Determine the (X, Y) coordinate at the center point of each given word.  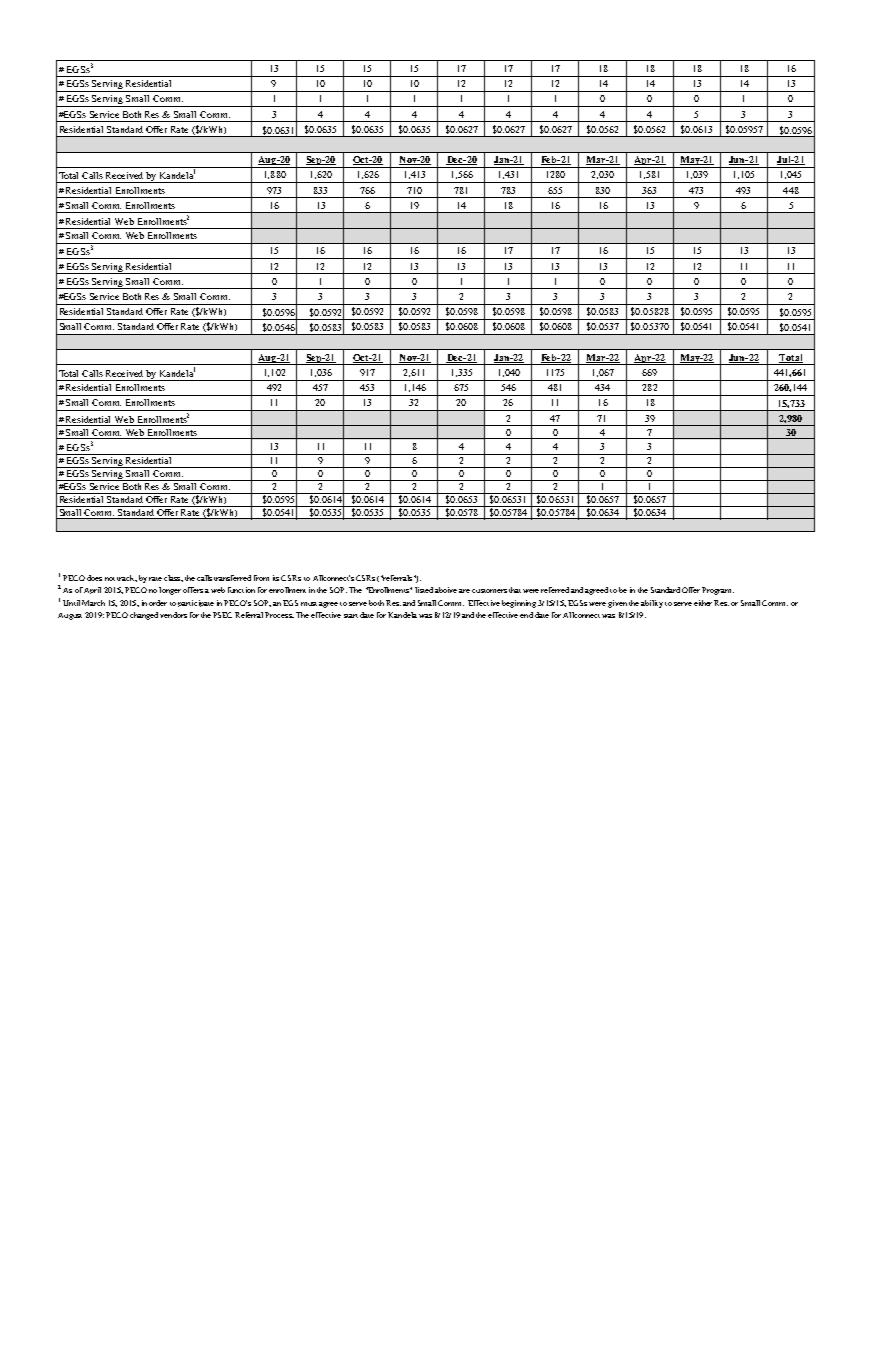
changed (144, 616)
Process (279, 615)
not (110, 579)
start (351, 616)
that (515, 590)
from (261, 578)
